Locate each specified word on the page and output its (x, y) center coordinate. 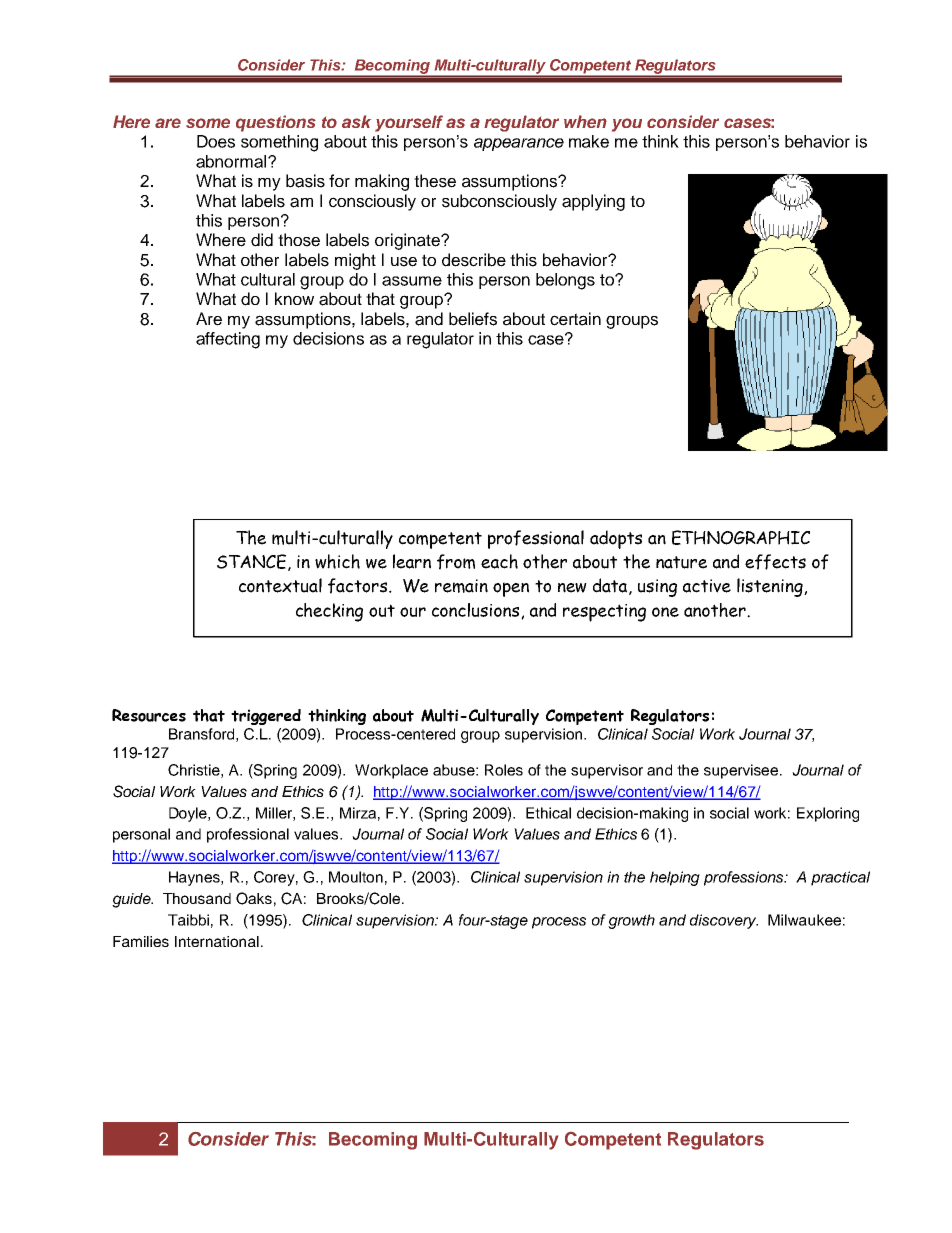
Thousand (197, 898)
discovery (724, 921)
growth (631, 921)
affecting (228, 340)
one (665, 612)
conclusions (477, 611)
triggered (266, 717)
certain (575, 319)
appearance (519, 144)
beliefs (473, 319)
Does (216, 141)
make (589, 141)
